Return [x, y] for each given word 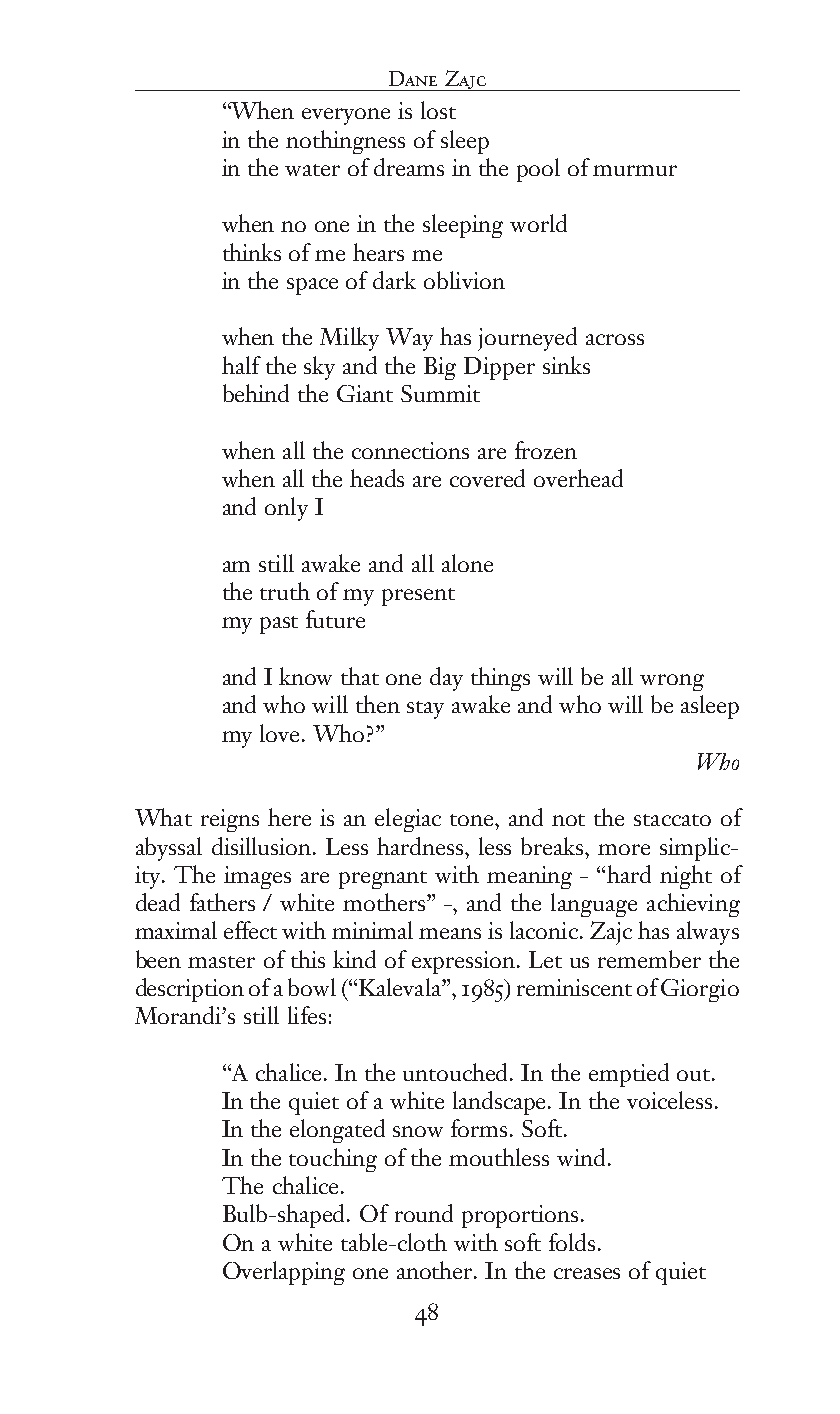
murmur [635, 170]
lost [438, 110]
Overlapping [284, 1273]
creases [587, 1273]
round [424, 1213]
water [312, 170]
